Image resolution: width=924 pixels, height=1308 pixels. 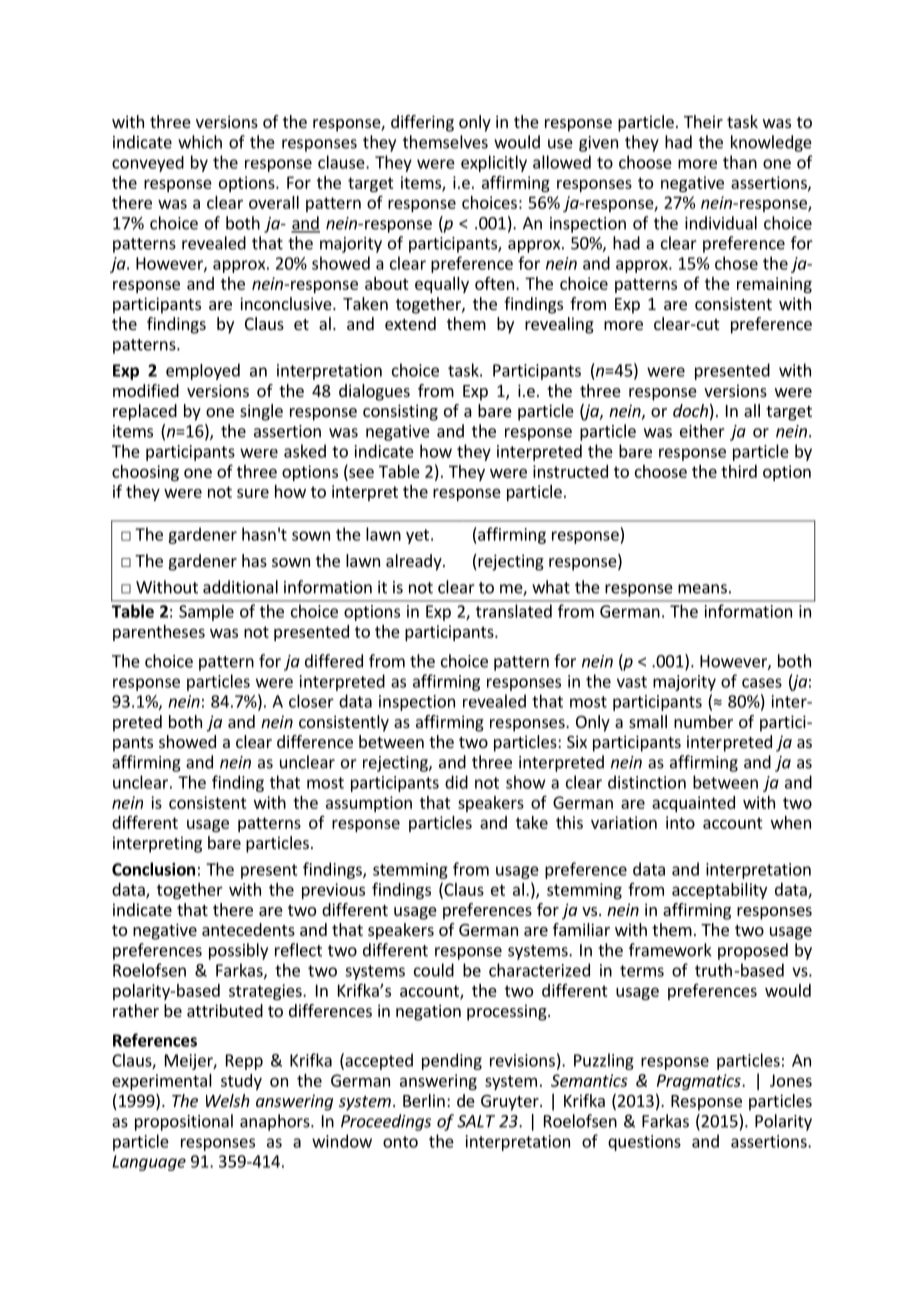 What do you see at coordinates (494, 163) in the document?
I see `explicitly` at bounding box center [494, 163].
